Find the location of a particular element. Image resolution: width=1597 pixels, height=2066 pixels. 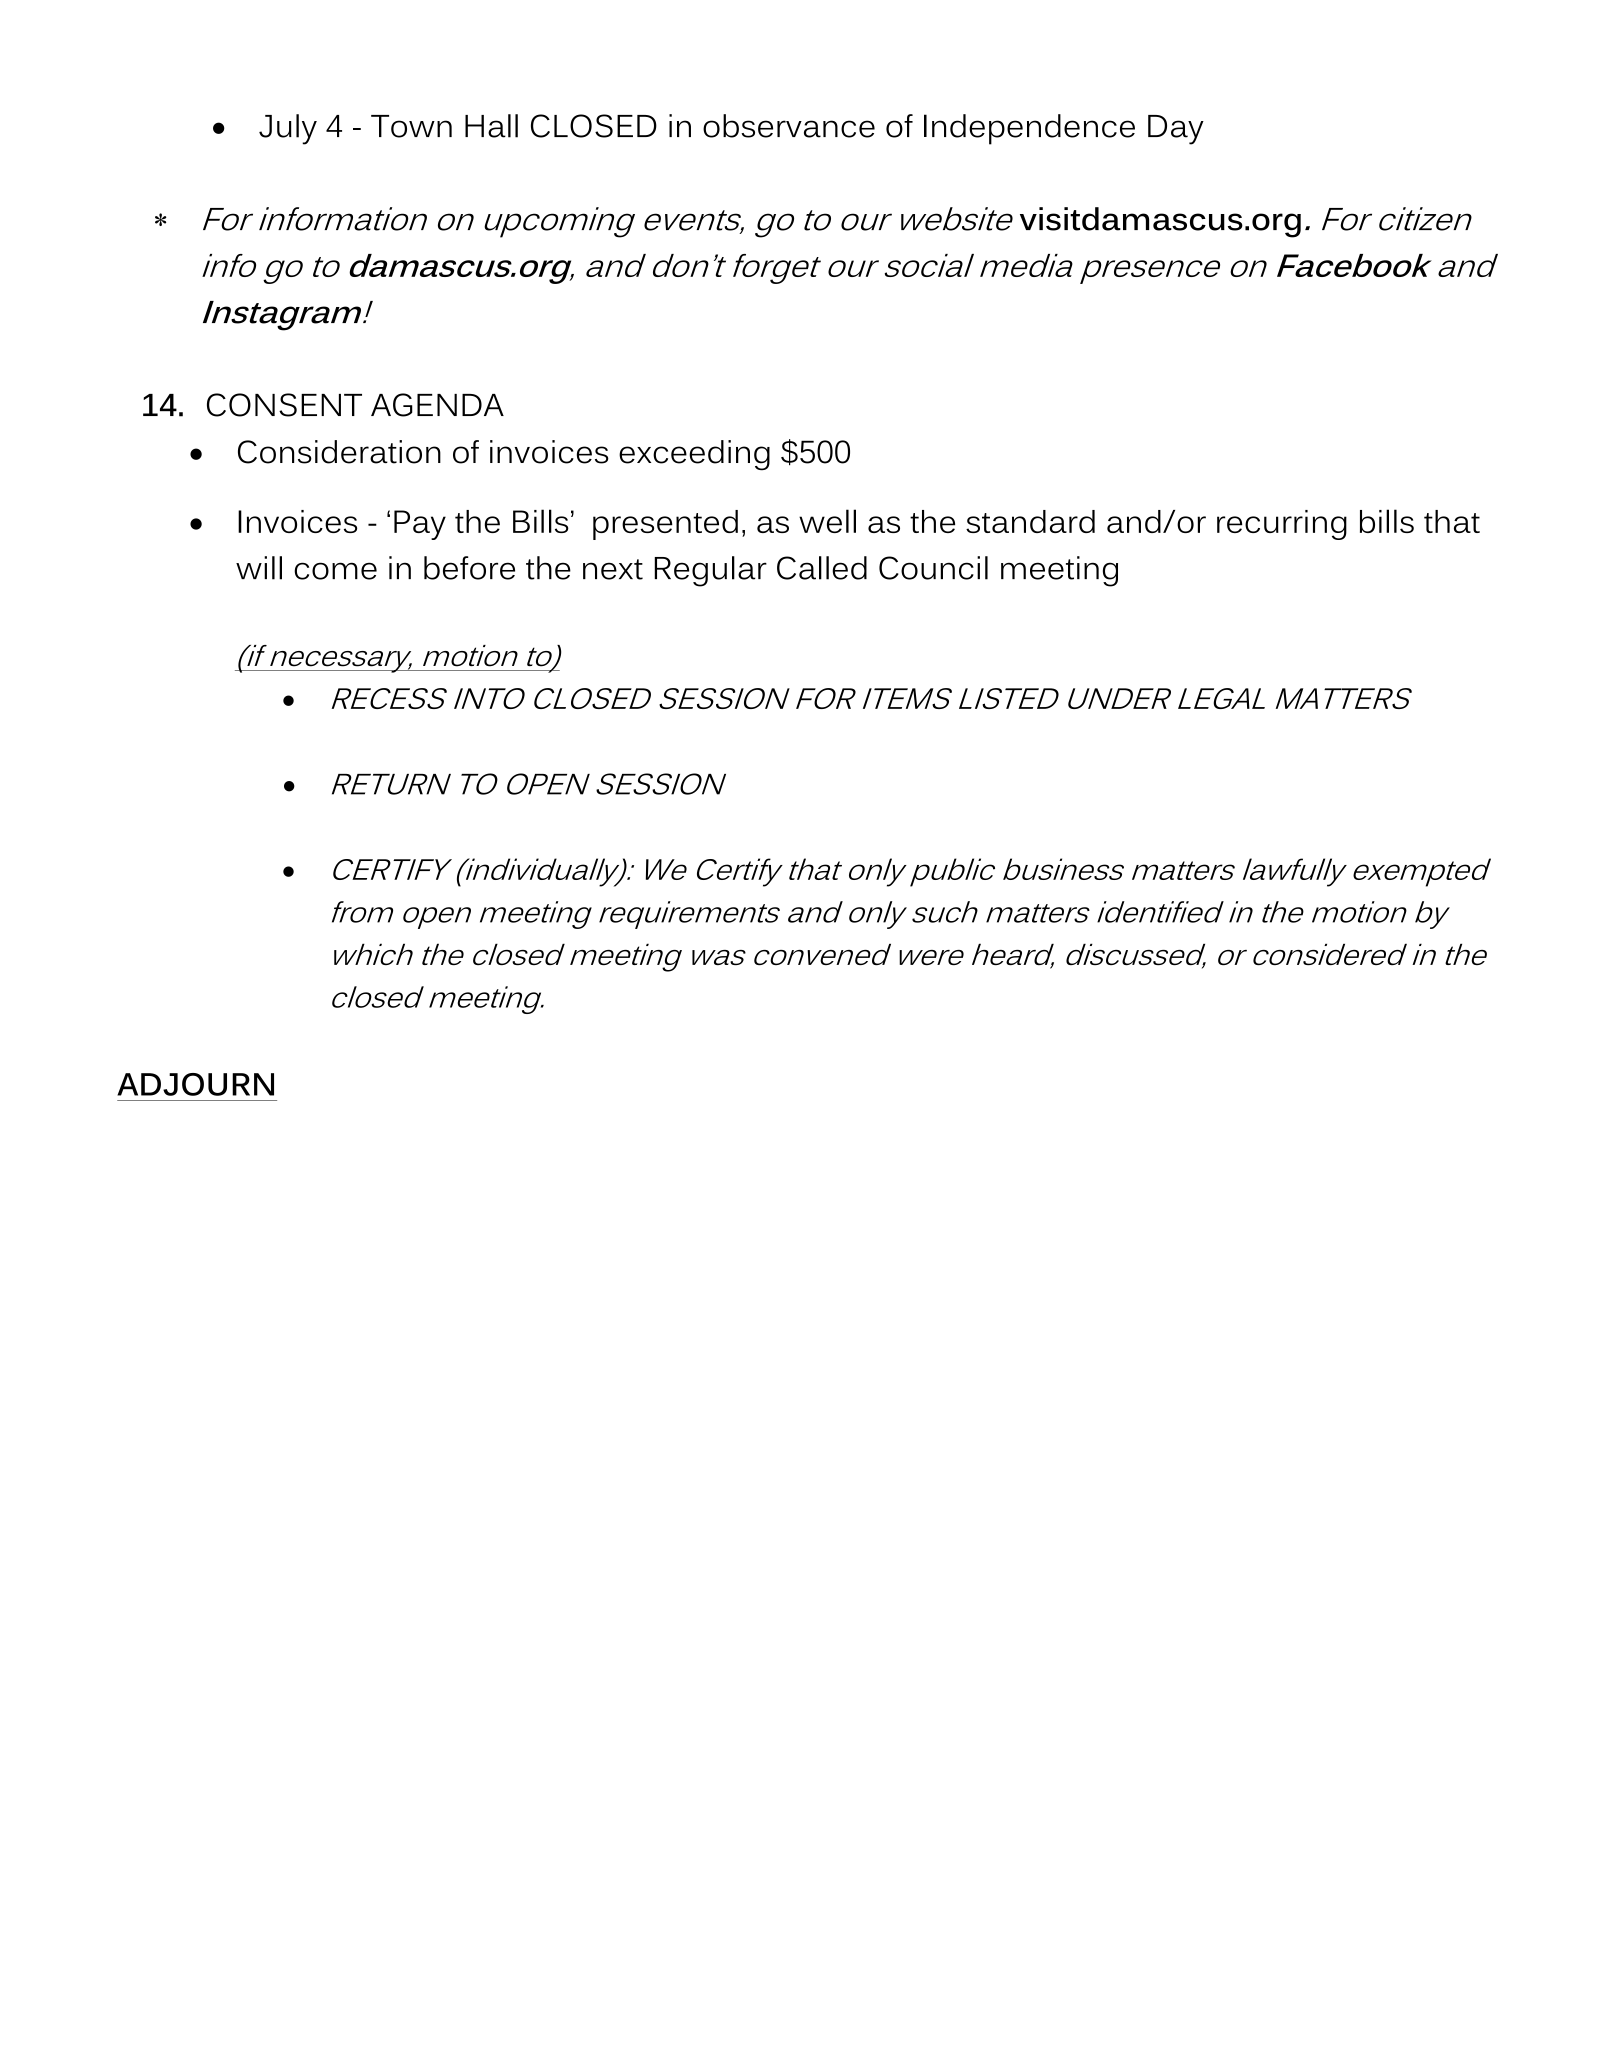

Town is located at coordinates (411, 126).
